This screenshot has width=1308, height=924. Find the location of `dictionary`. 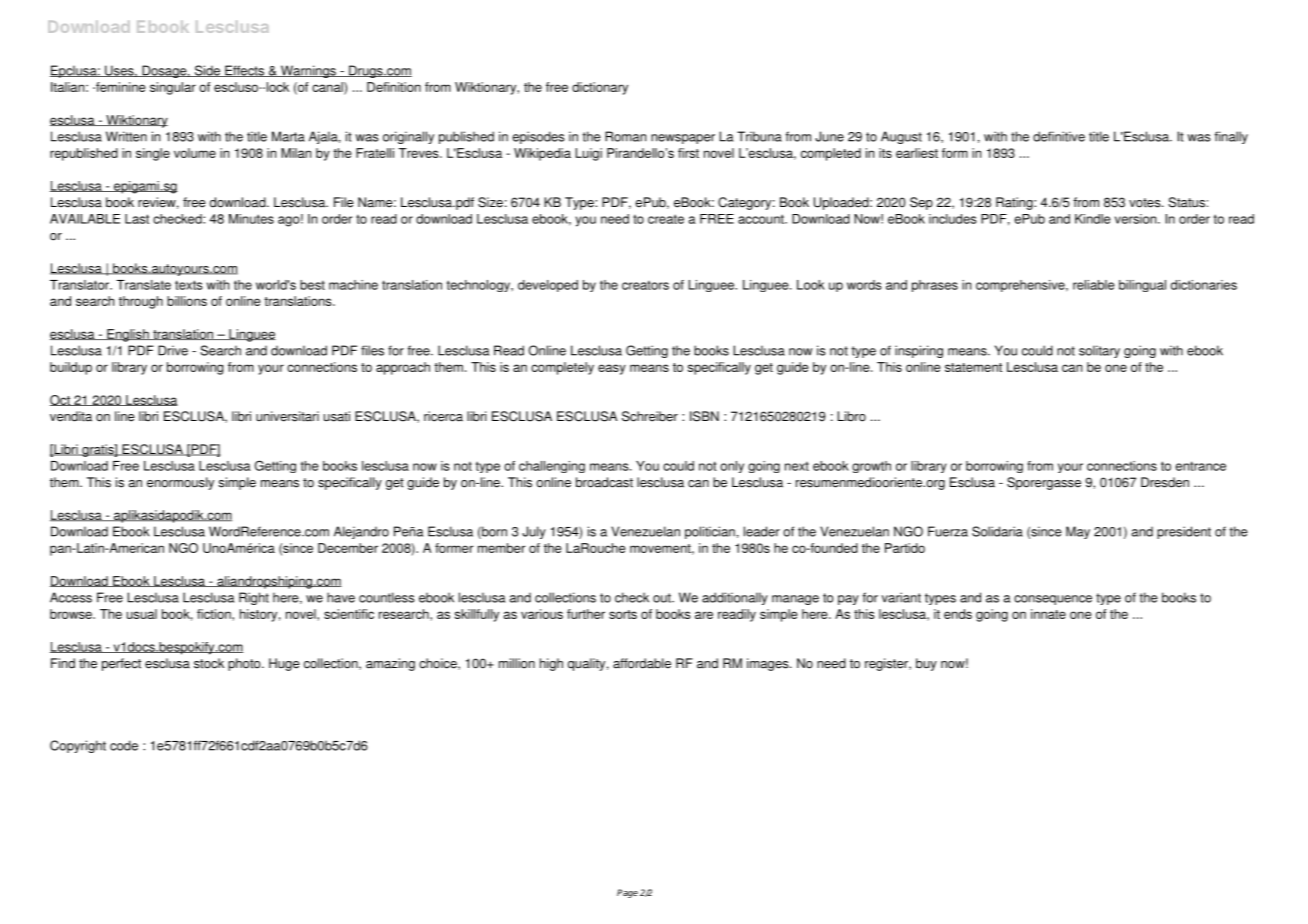

dictionary is located at coordinates (600, 88).
